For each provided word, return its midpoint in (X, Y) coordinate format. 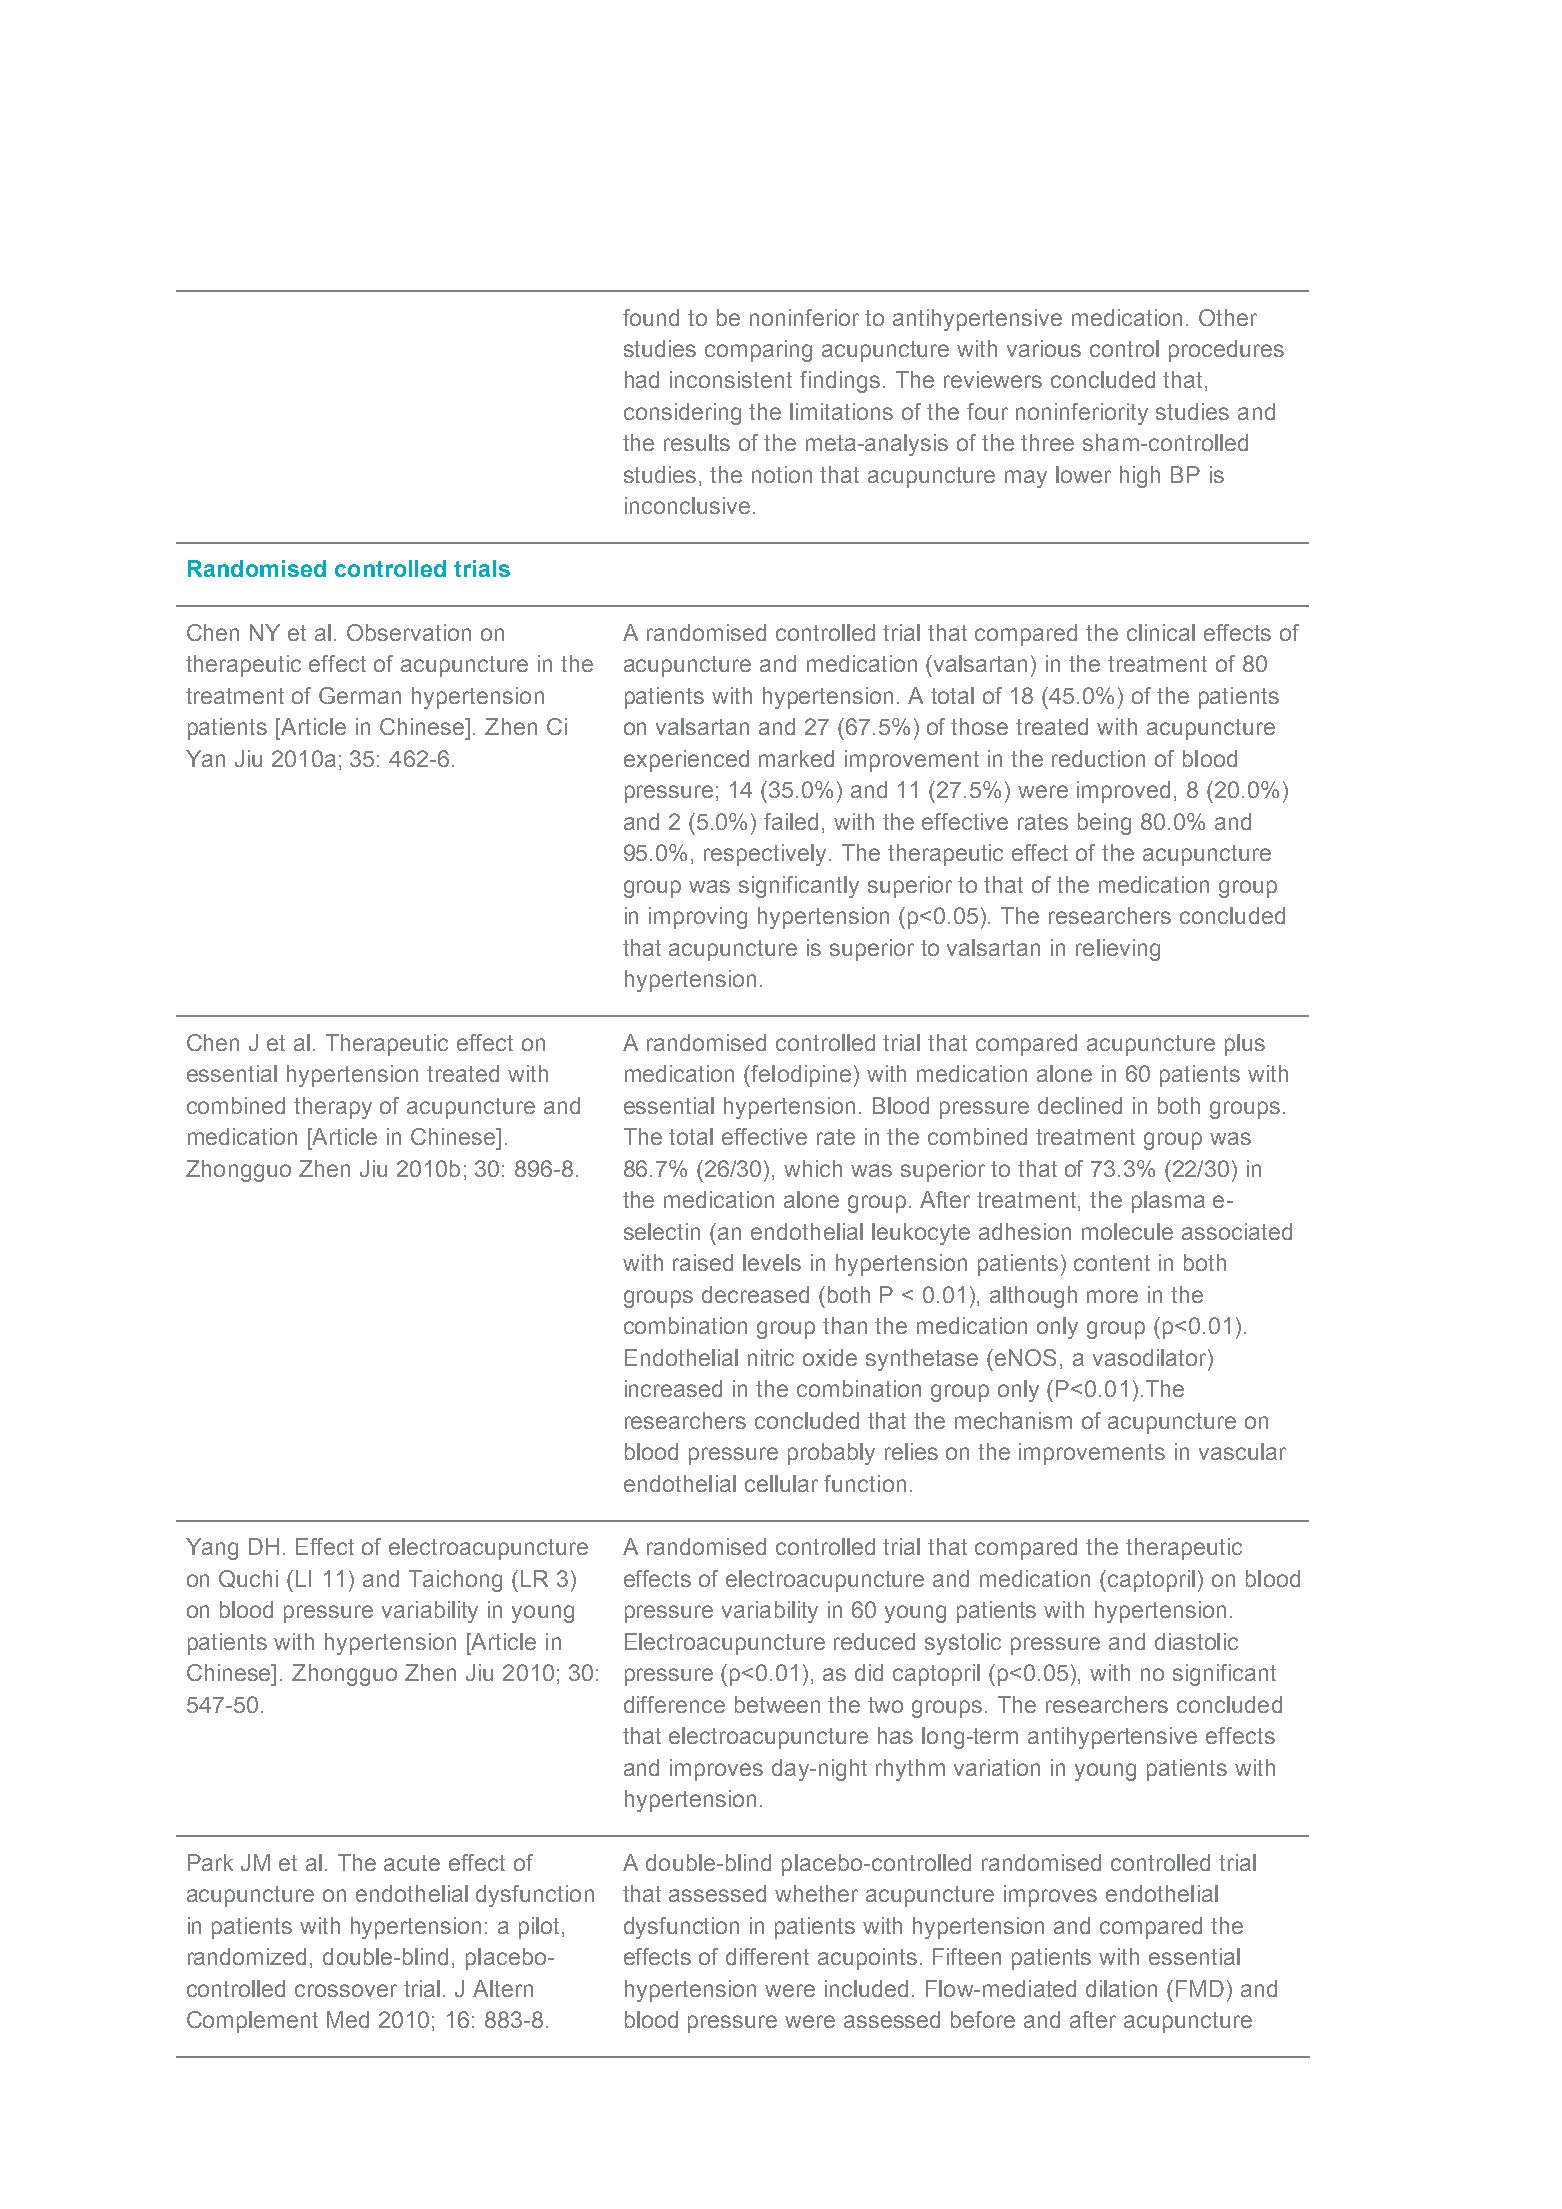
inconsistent (731, 379)
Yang (212, 1549)
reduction (1098, 758)
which (813, 1168)
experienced (686, 761)
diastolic (1196, 1641)
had (642, 379)
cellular (781, 1483)
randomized (247, 1956)
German (360, 695)
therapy (333, 1108)
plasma (1168, 1202)
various (1044, 348)
